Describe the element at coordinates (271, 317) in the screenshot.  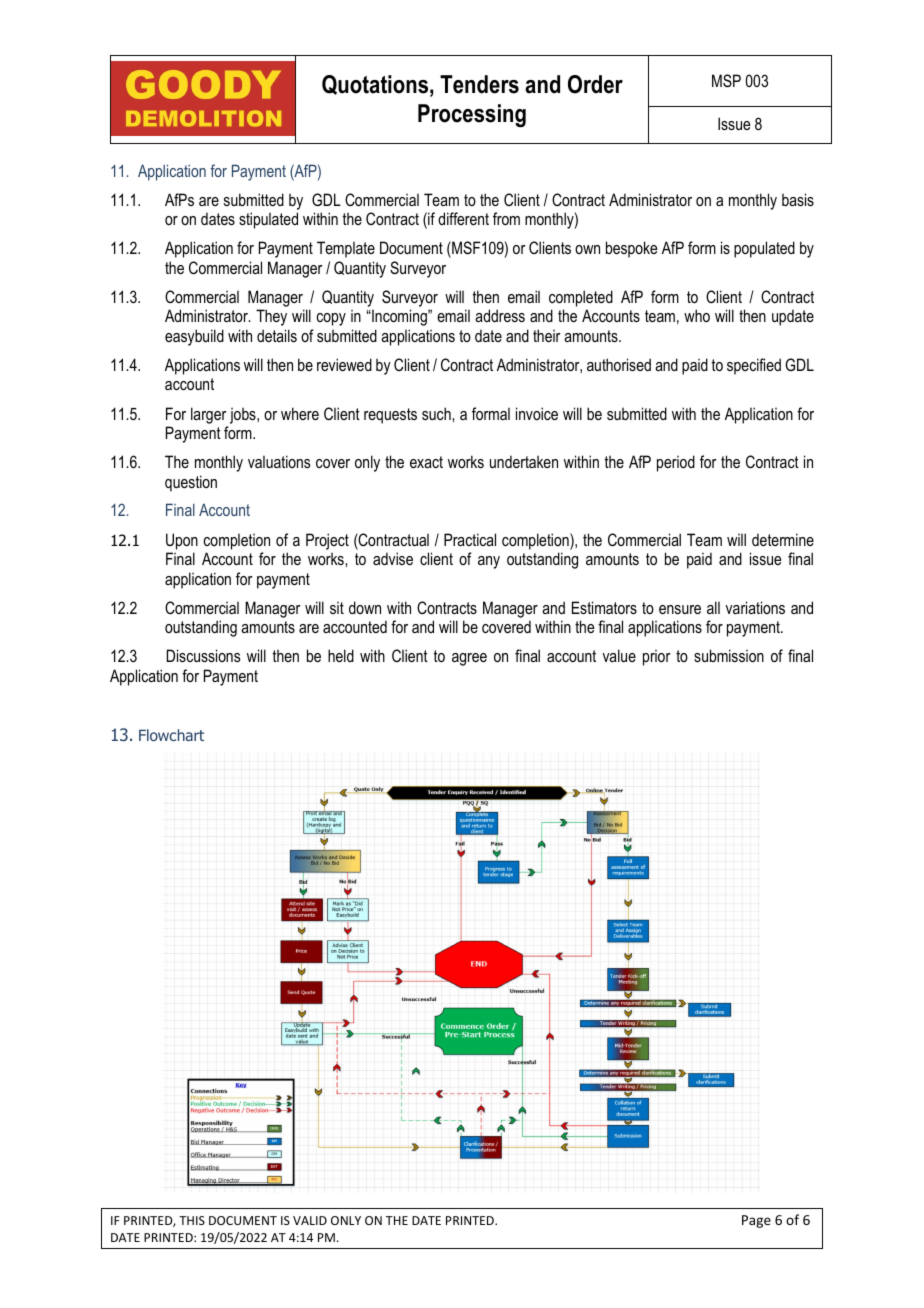
I see `They` at that location.
